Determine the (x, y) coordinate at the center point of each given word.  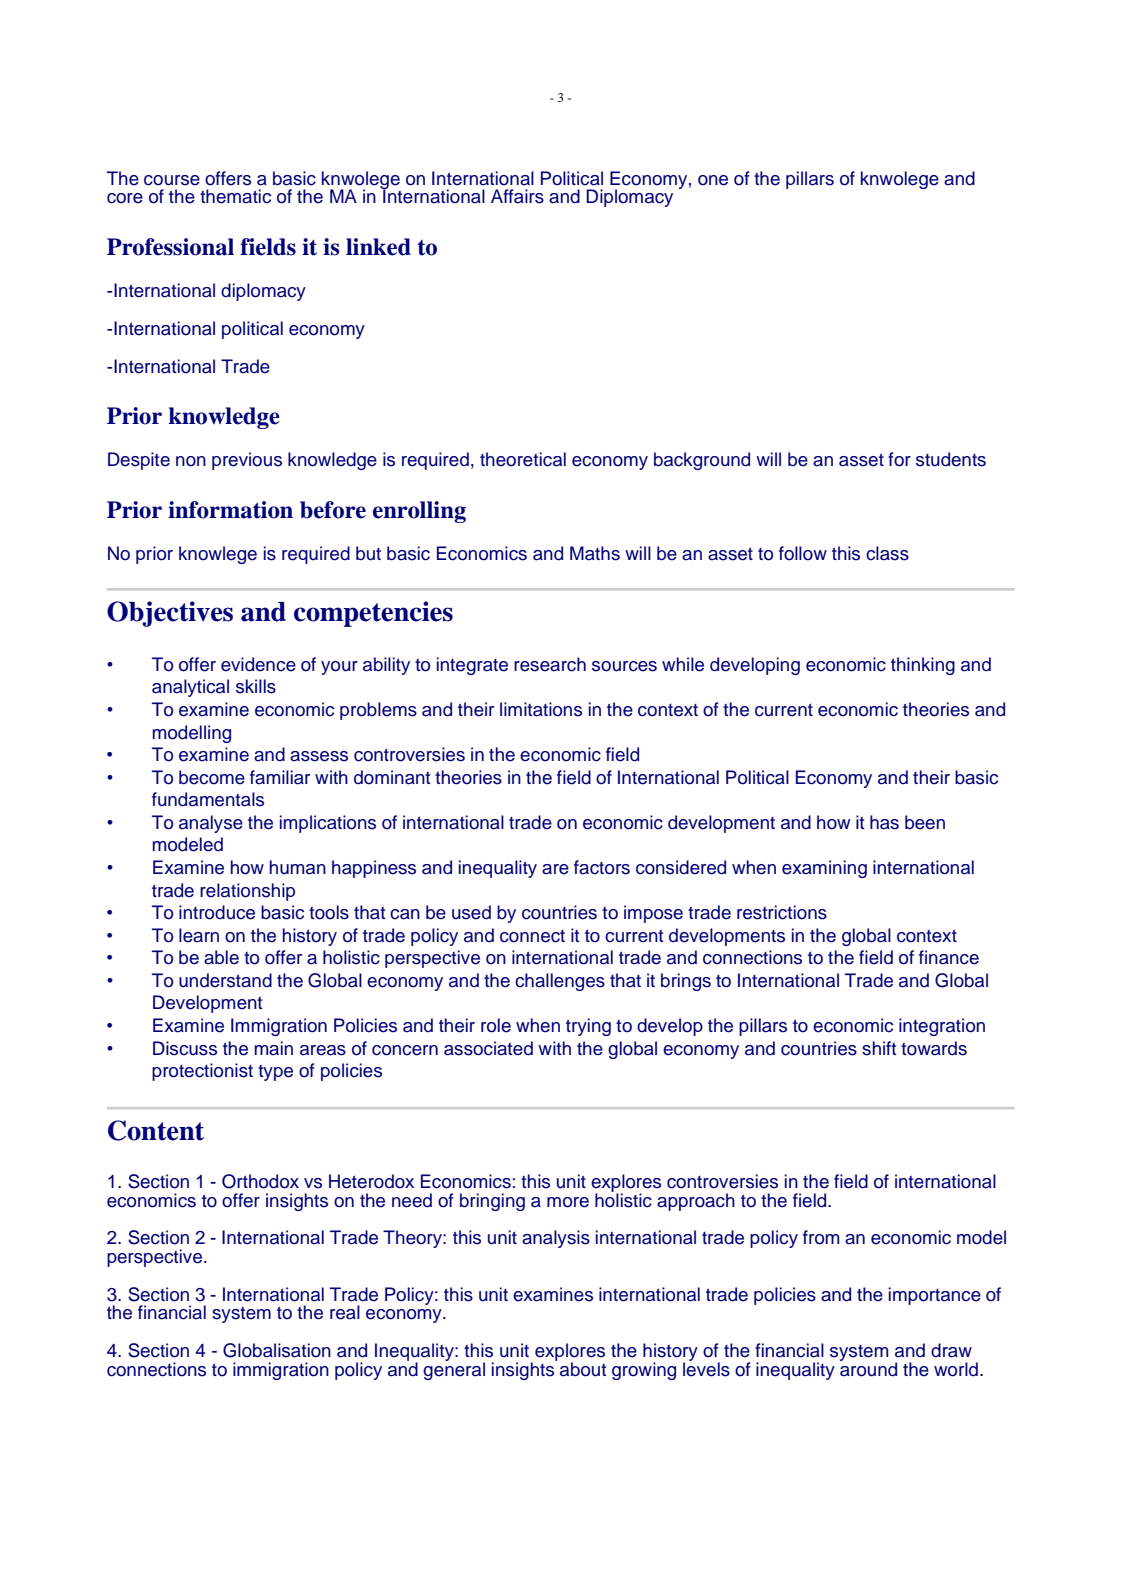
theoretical (523, 459)
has (884, 822)
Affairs (517, 196)
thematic (235, 196)
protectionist (202, 1072)
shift (879, 1048)
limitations (541, 709)
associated (488, 1048)
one (713, 180)
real (345, 1312)
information (230, 510)
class (887, 553)
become (212, 777)
